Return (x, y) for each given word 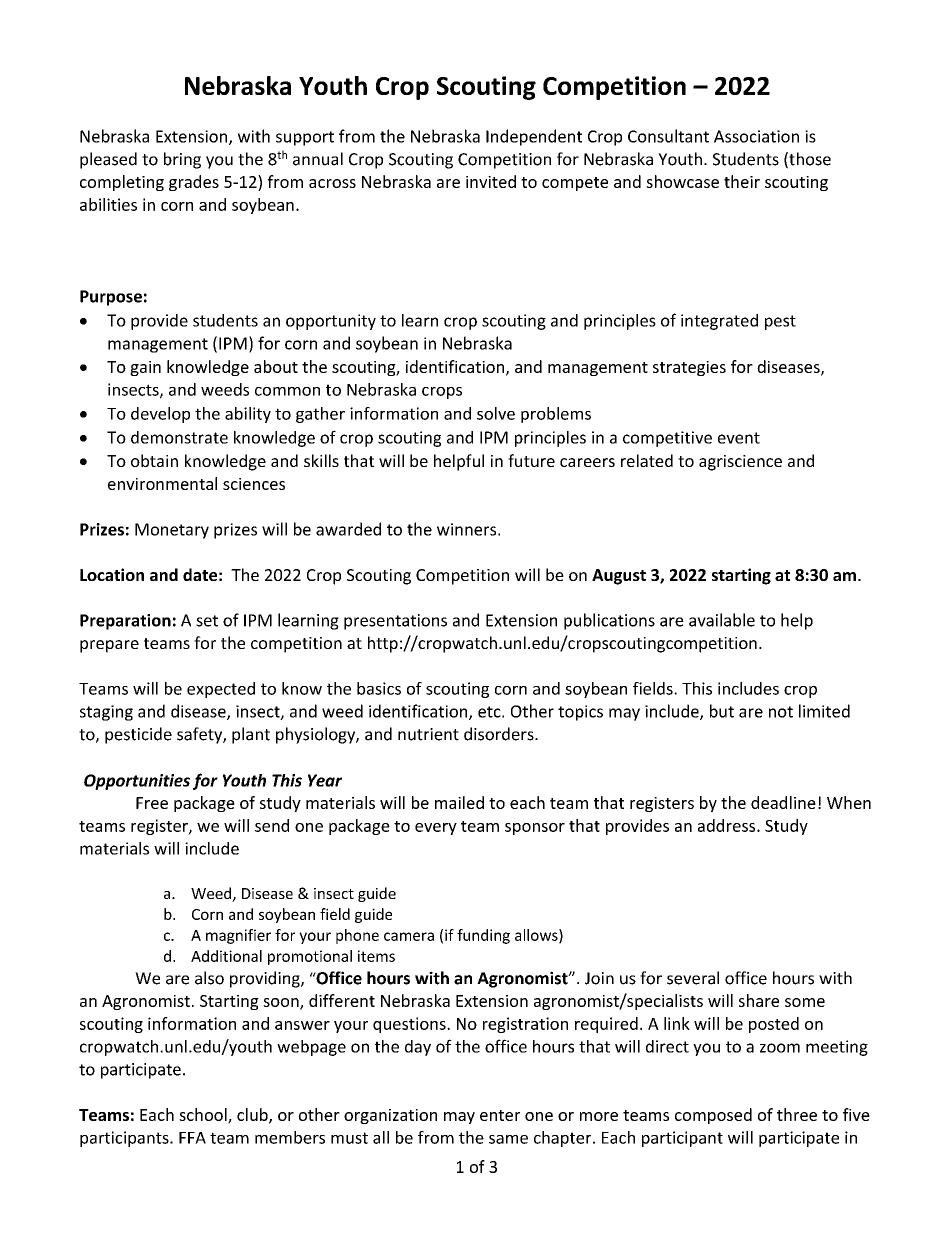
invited (491, 181)
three (797, 1114)
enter (500, 1115)
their (742, 181)
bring (182, 160)
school (204, 1116)
